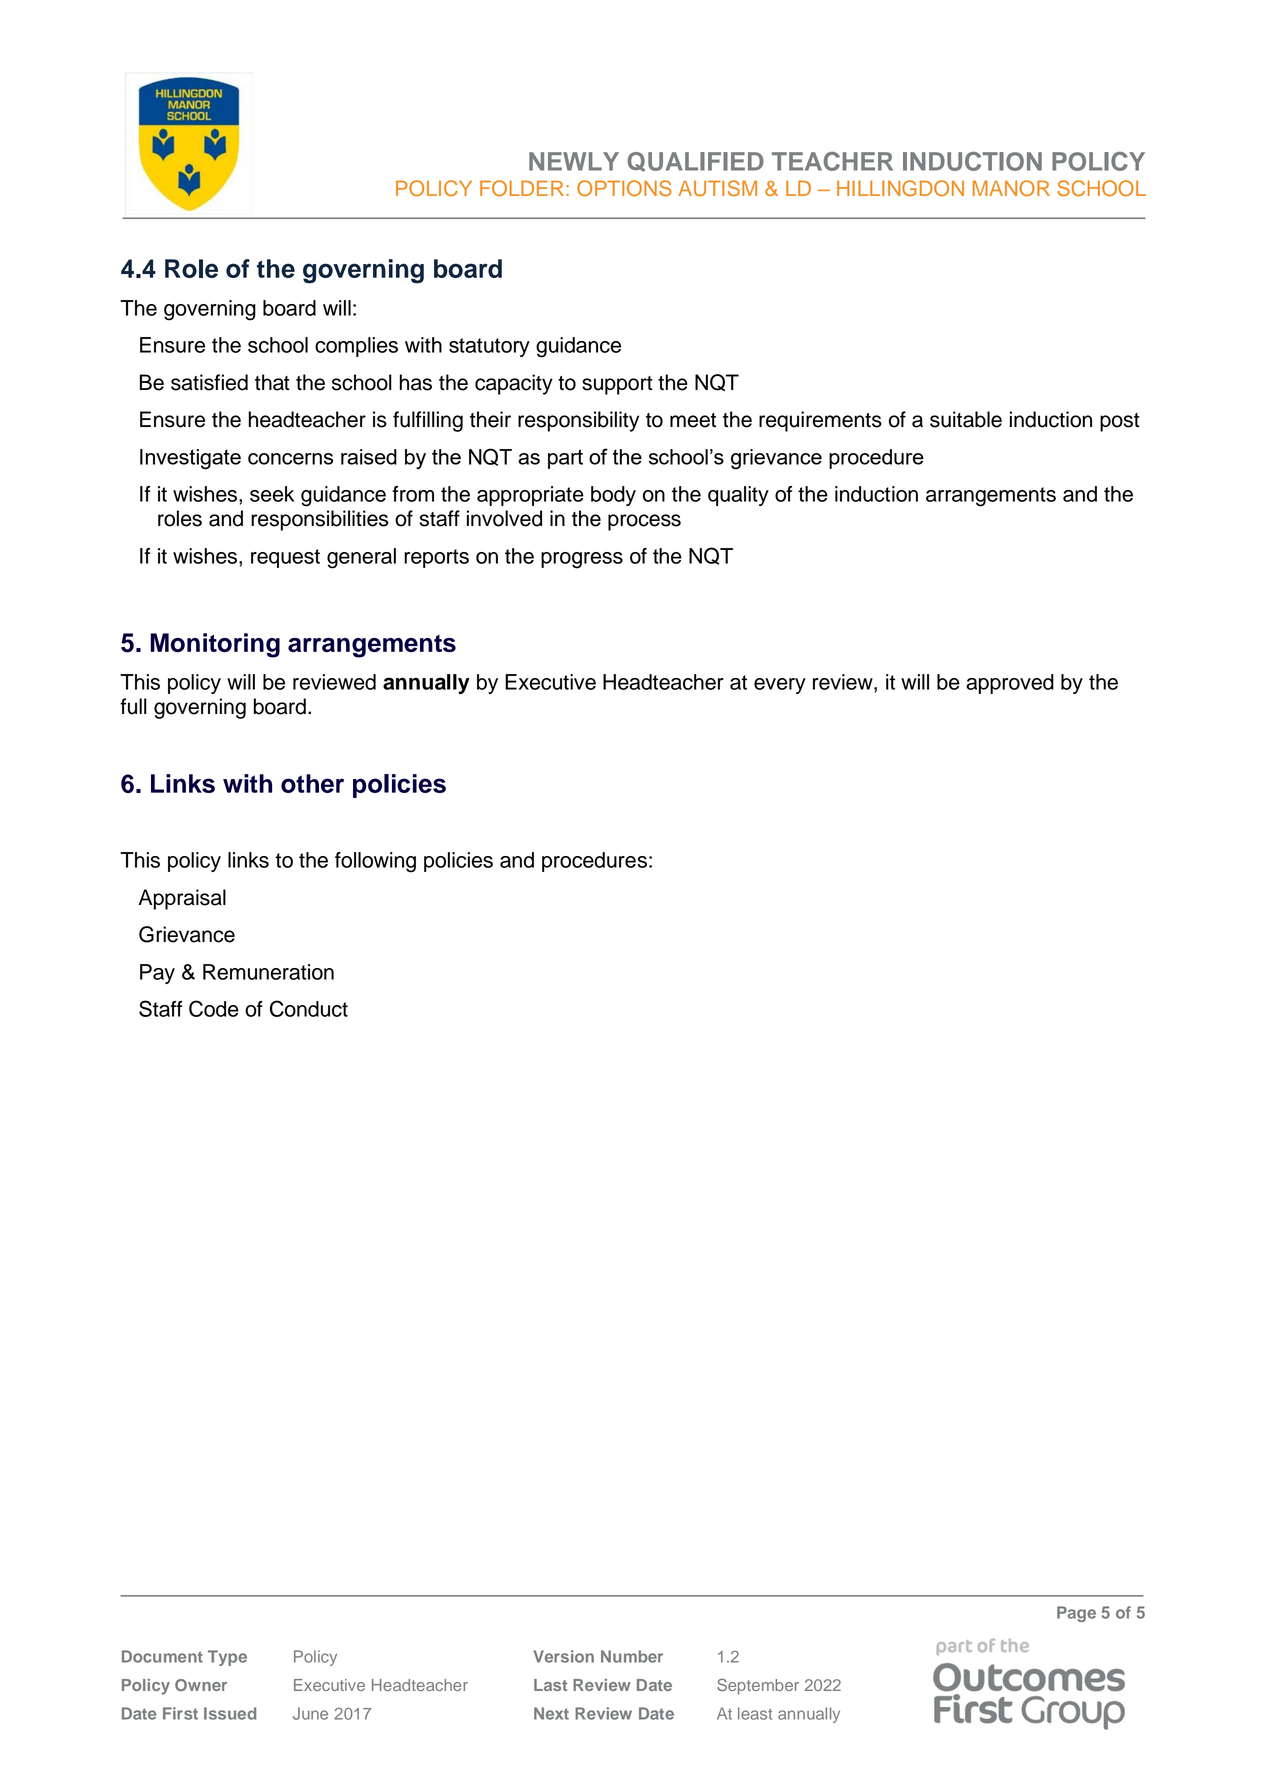  What do you see at coordinates (356, 347) in the document?
I see `complies` at bounding box center [356, 347].
